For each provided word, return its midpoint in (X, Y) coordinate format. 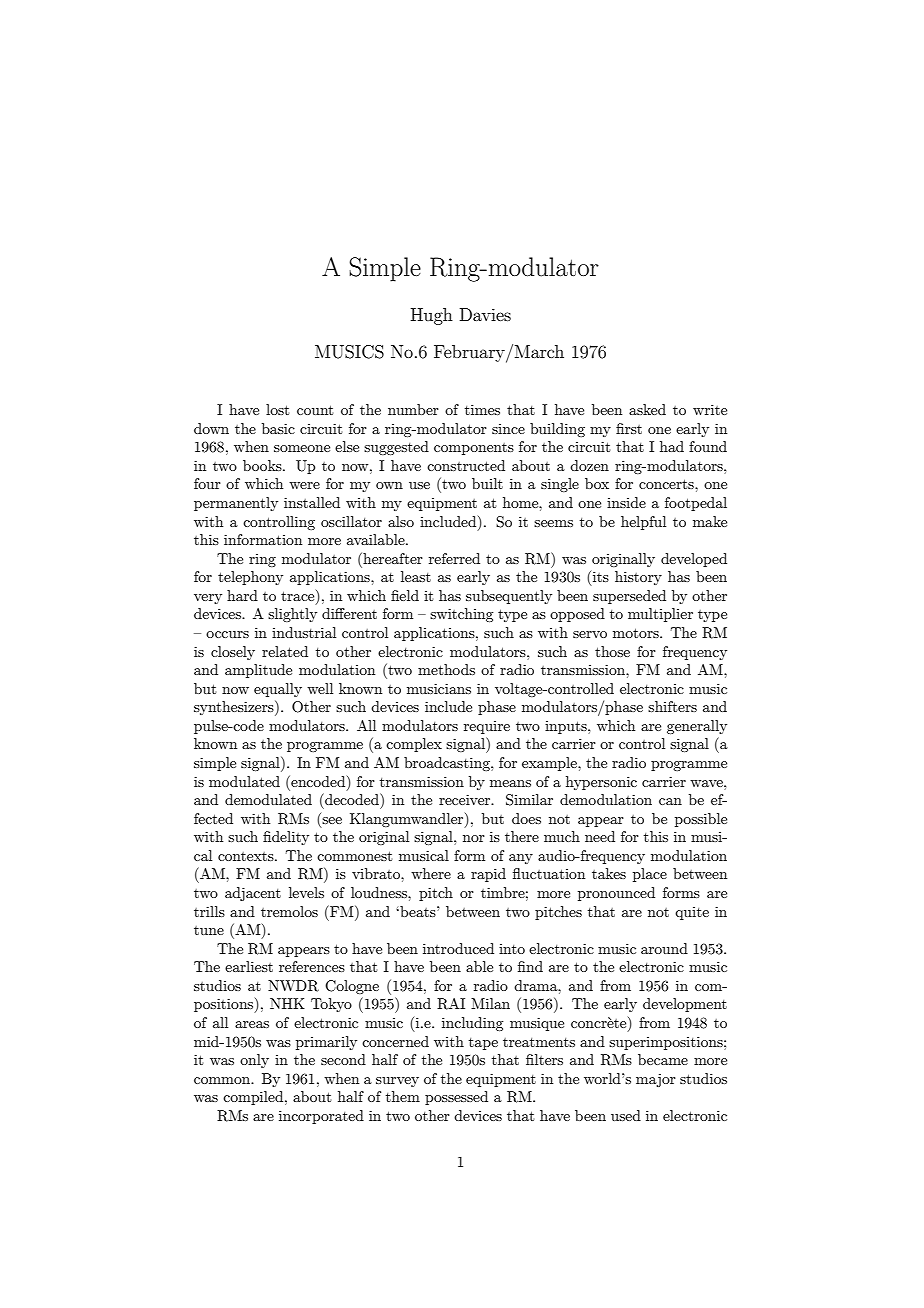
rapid (488, 875)
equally (278, 690)
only (254, 1061)
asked (647, 409)
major (656, 1080)
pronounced (616, 894)
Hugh (432, 316)
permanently (236, 504)
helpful (643, 523)
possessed (456, 1098)
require (487, 727)
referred (454, 558)
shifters (672, 706)
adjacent (253, 894)
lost (277, 409)
